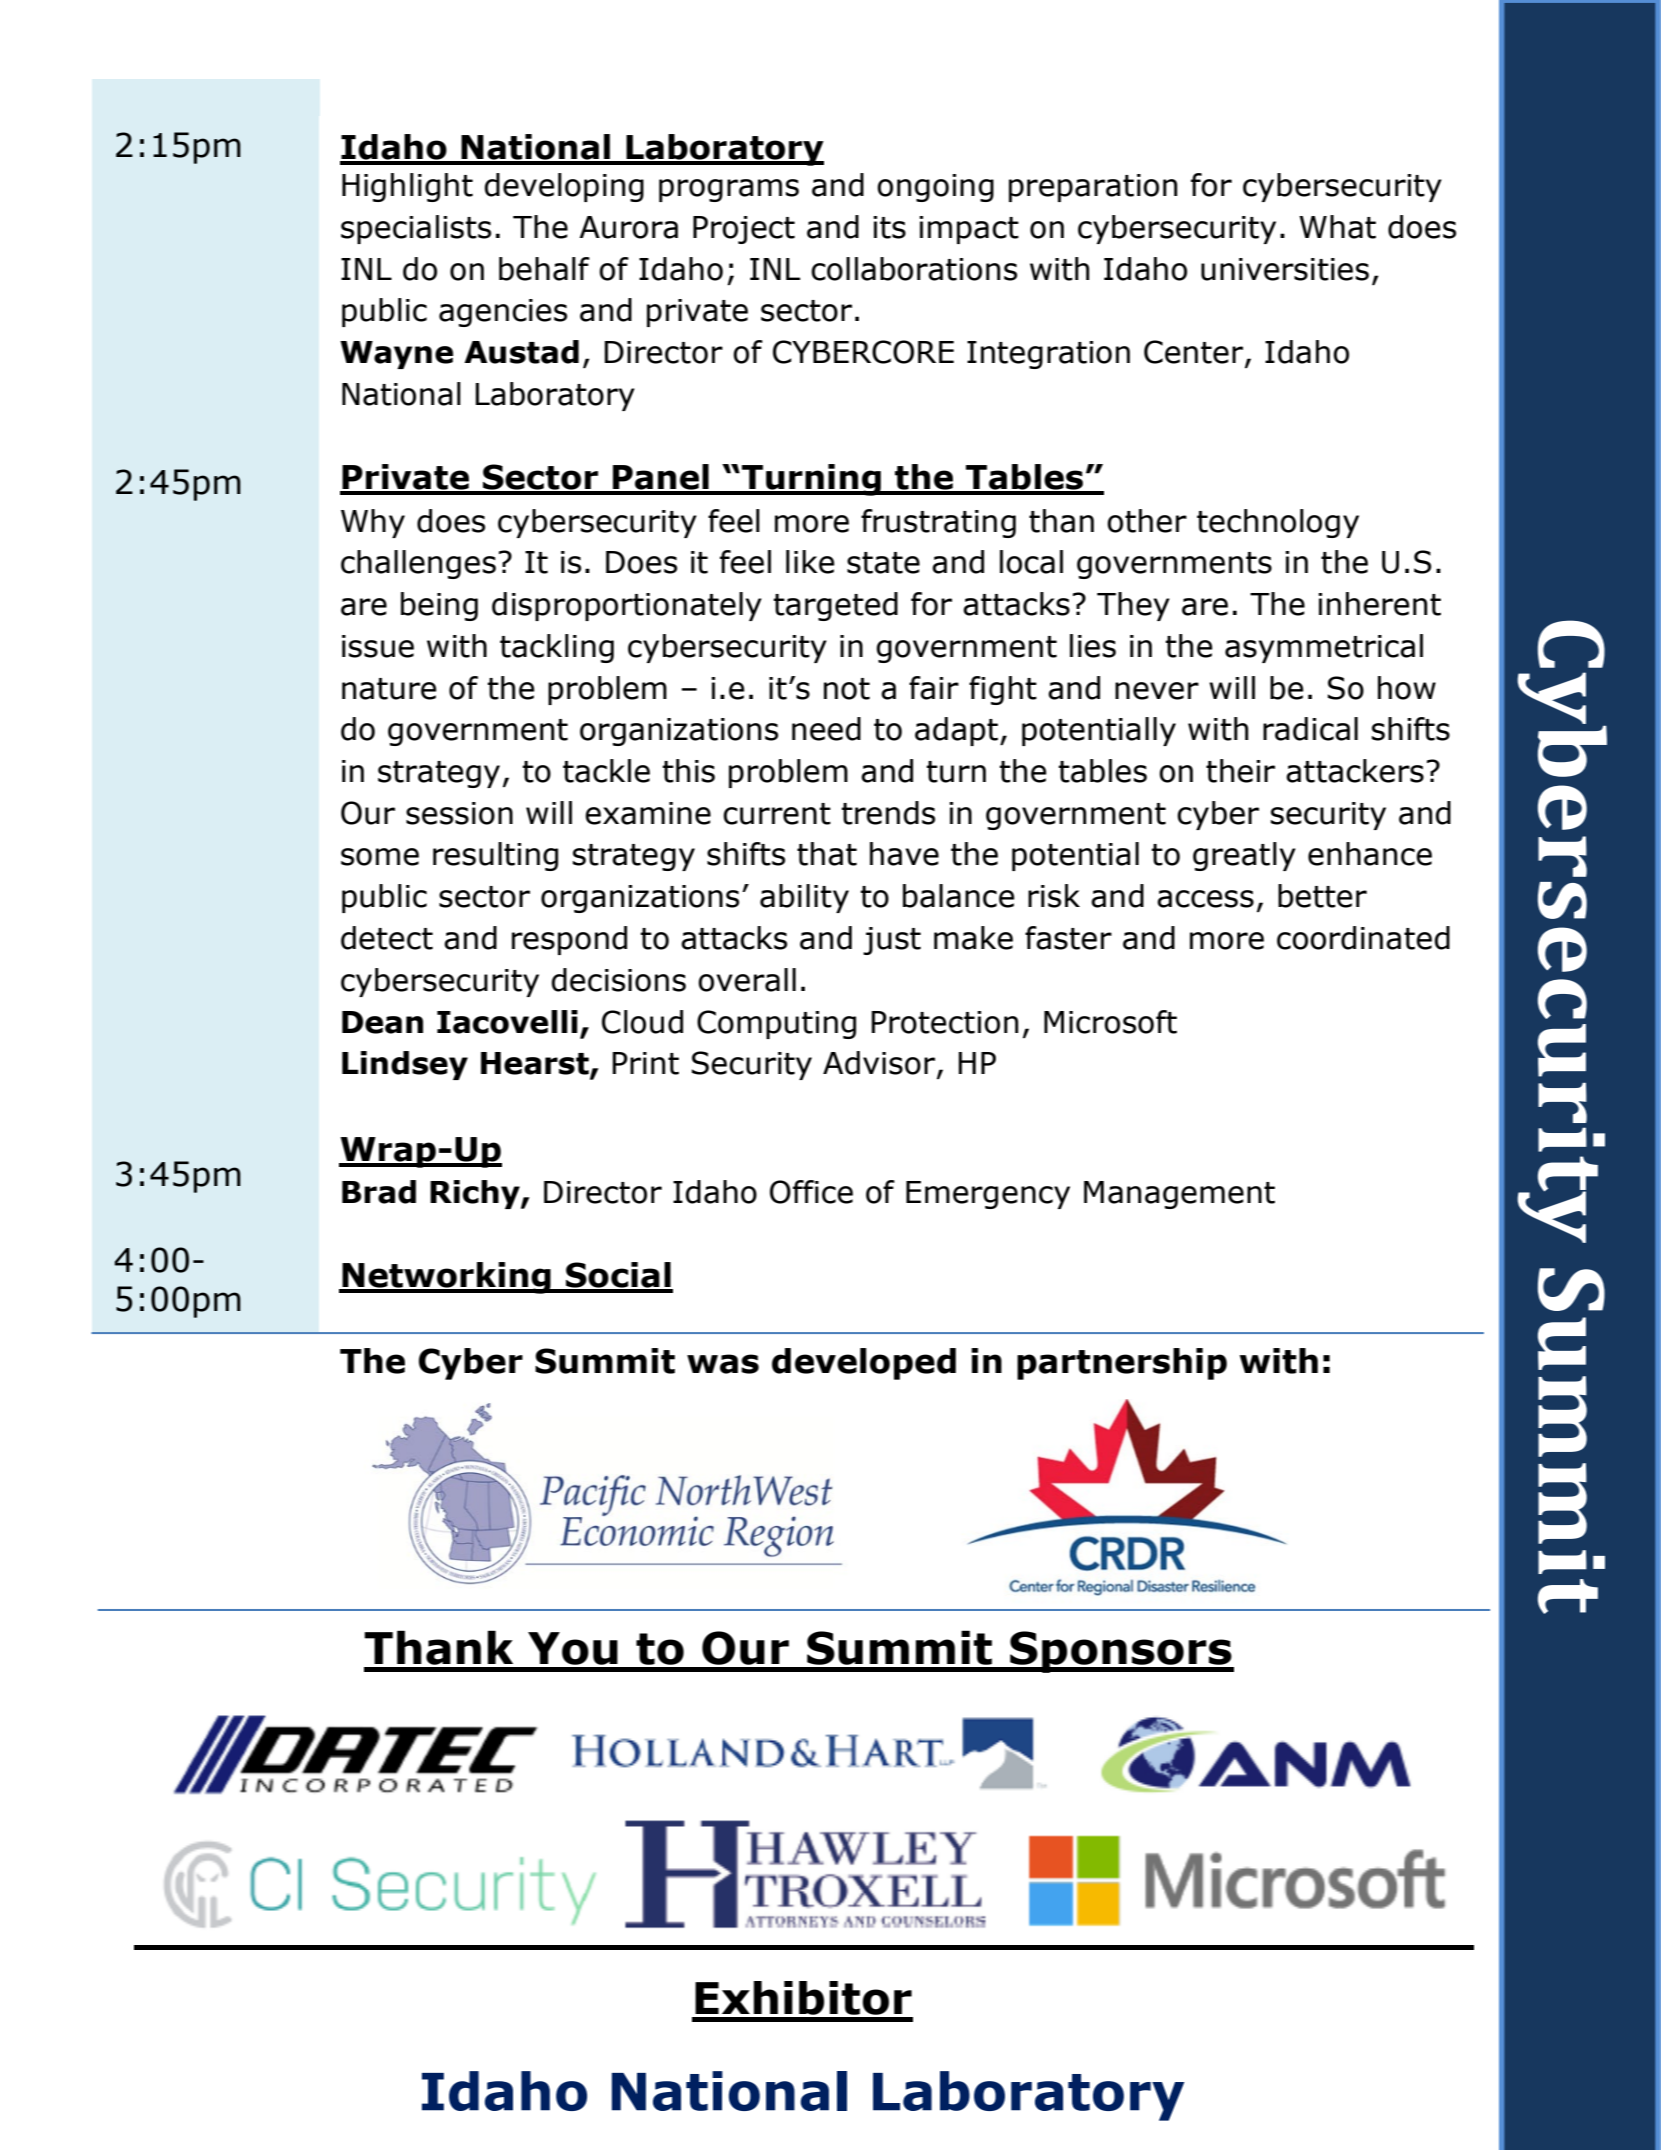 Image resolution: width=1661 pixels, height=2150 pixels. What do you see at coordinates (536, 1064) in the image?
I see `Hearst` at bounding box center [536, 1064].
